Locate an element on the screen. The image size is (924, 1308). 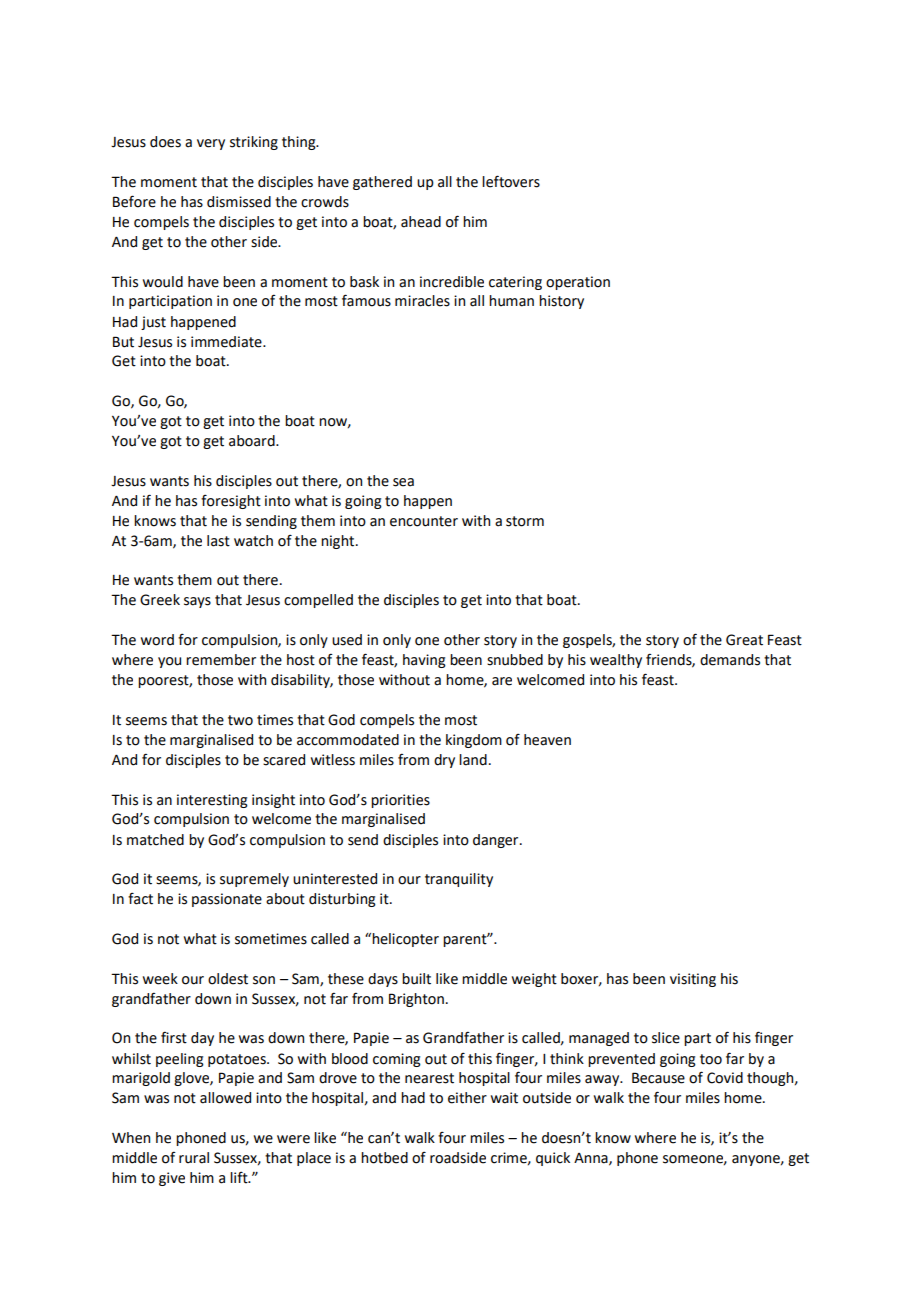
hotbed is located at coordinates (384, 1158).
